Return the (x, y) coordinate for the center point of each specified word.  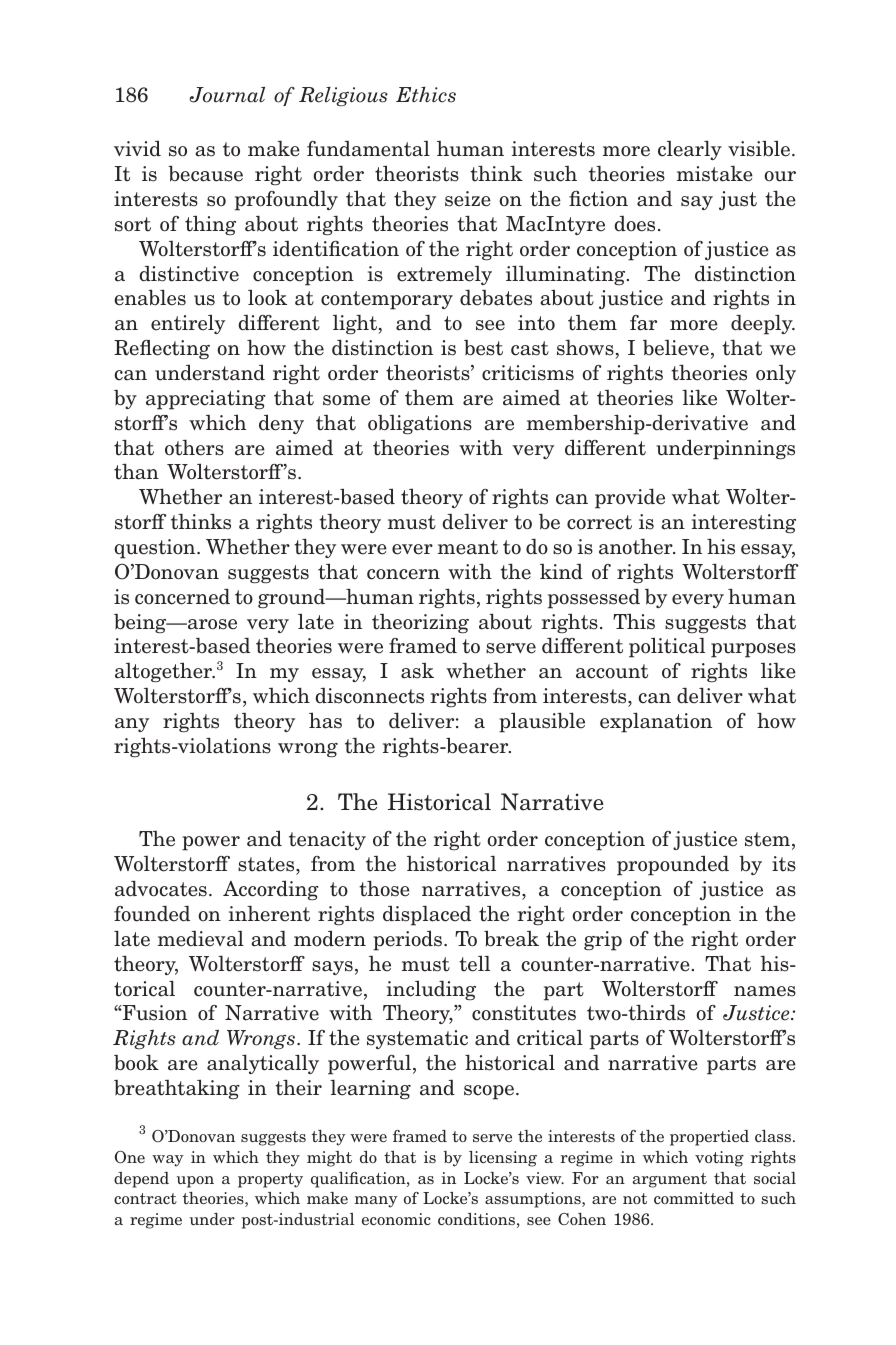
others (194, 448)
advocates (161, 888)
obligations (420, 425)
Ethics (426, 95)
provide (630, 498)
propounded (673, 865)
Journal (227, 95)
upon (195, 1182)
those (384, 888)
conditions (476, 1219)
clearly (690, 150)
